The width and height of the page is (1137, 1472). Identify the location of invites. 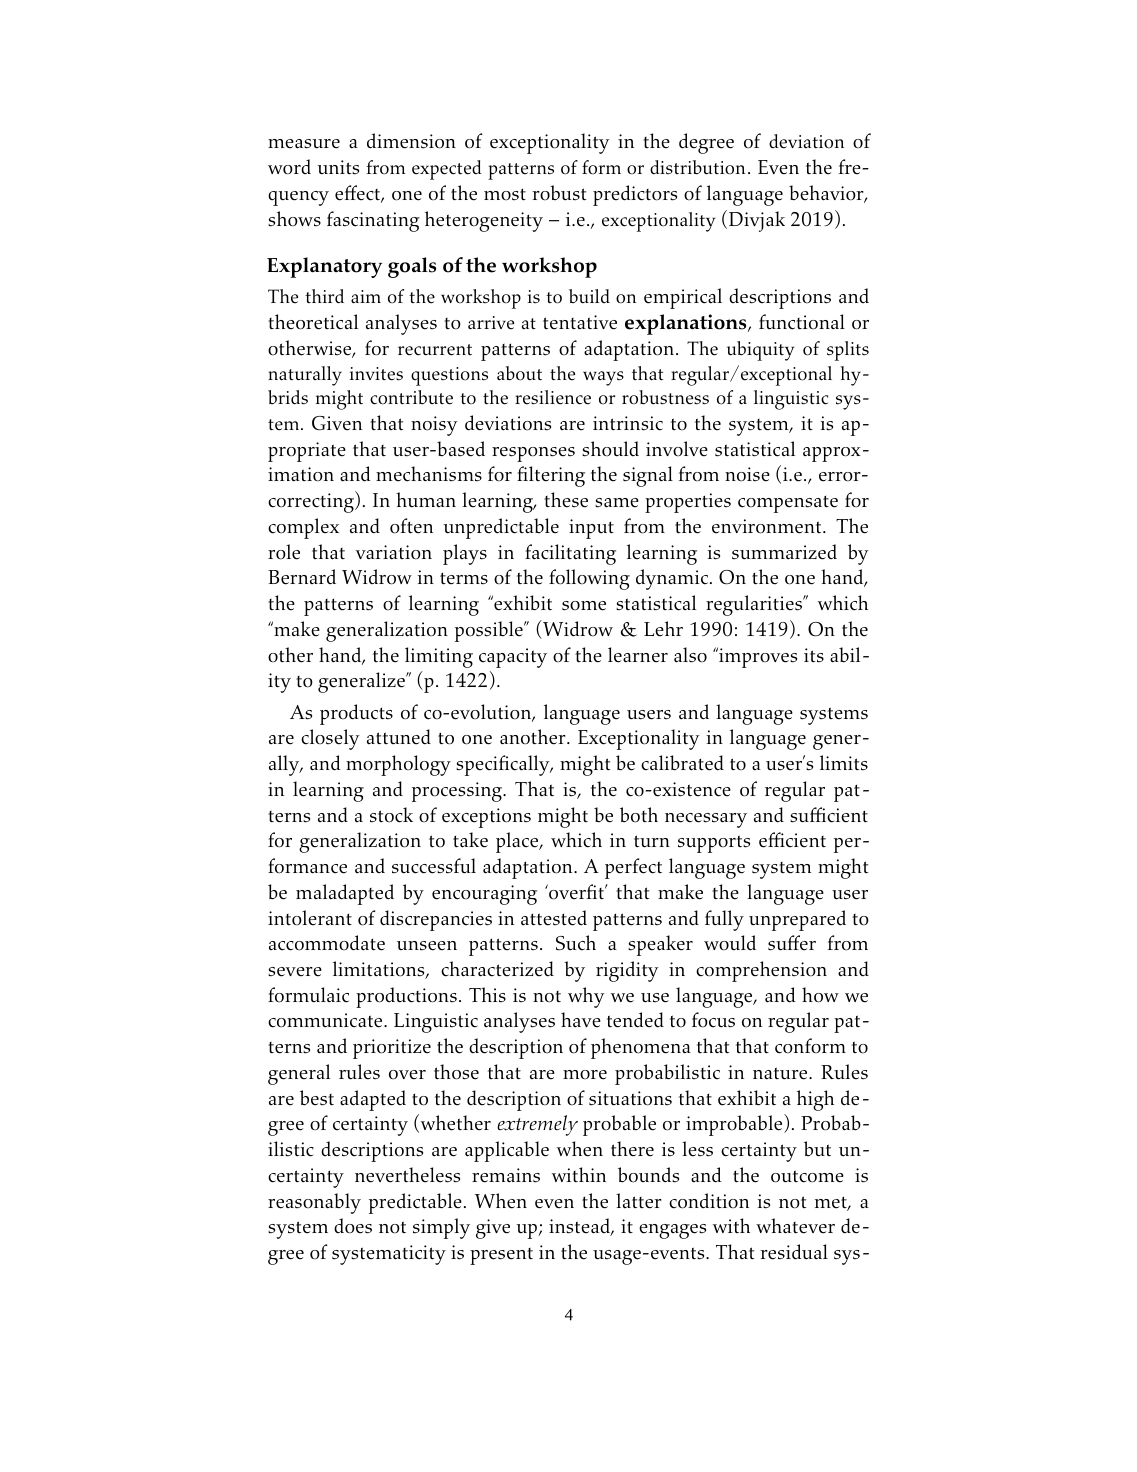
(376, 374).
